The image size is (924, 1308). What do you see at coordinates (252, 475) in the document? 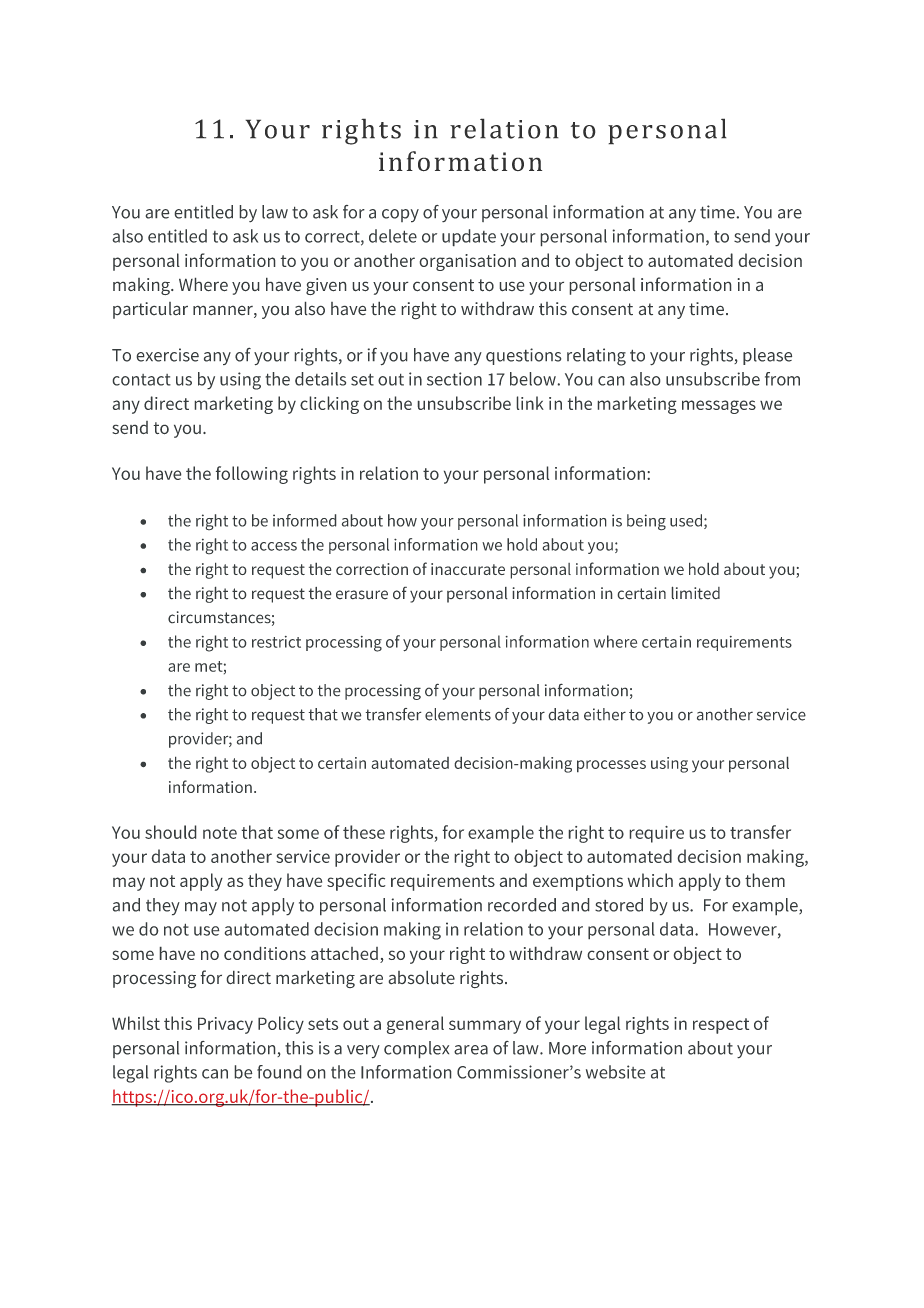
I see `following` at bounding box center [252, 475].
